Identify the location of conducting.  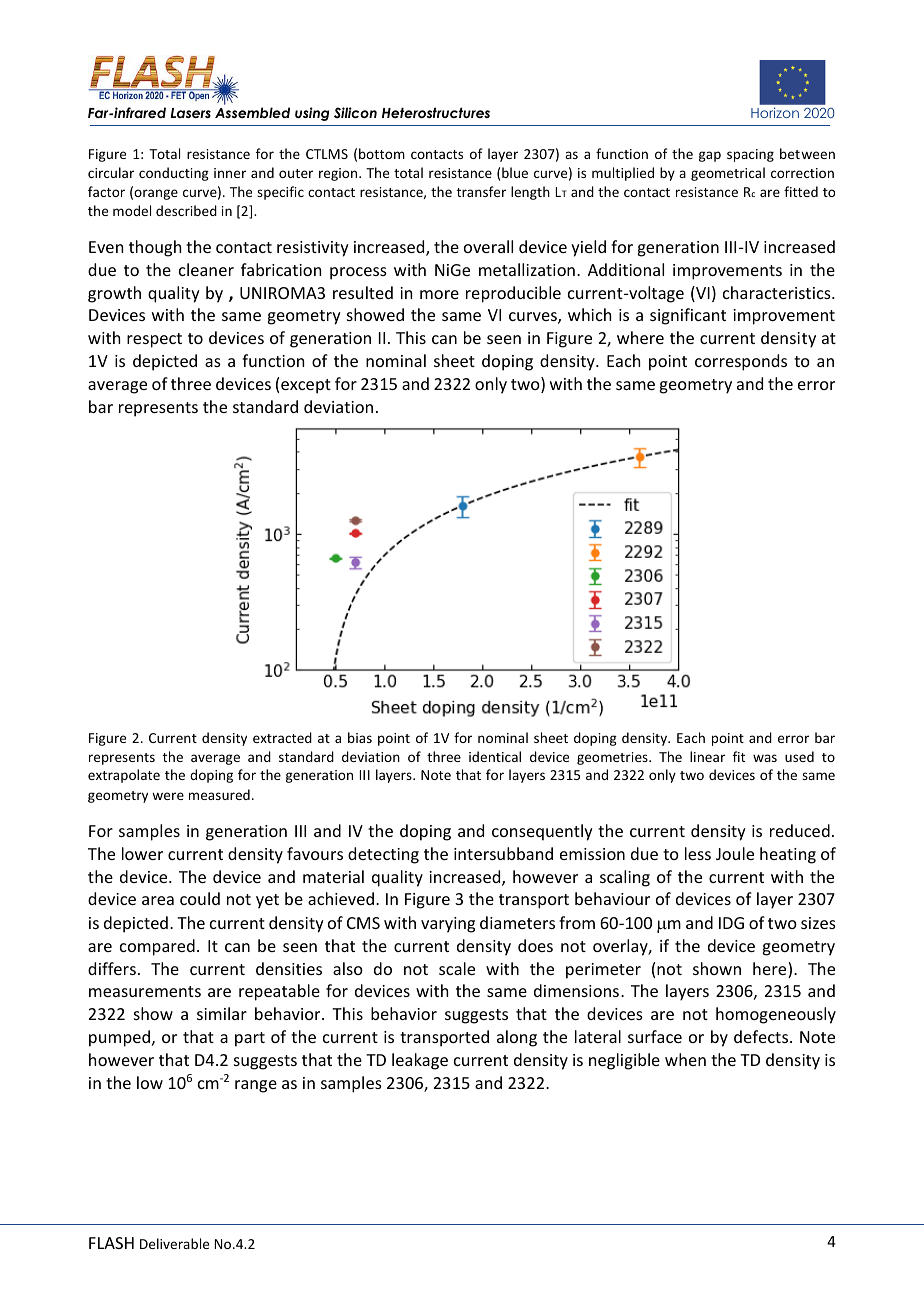
(174, 174).
